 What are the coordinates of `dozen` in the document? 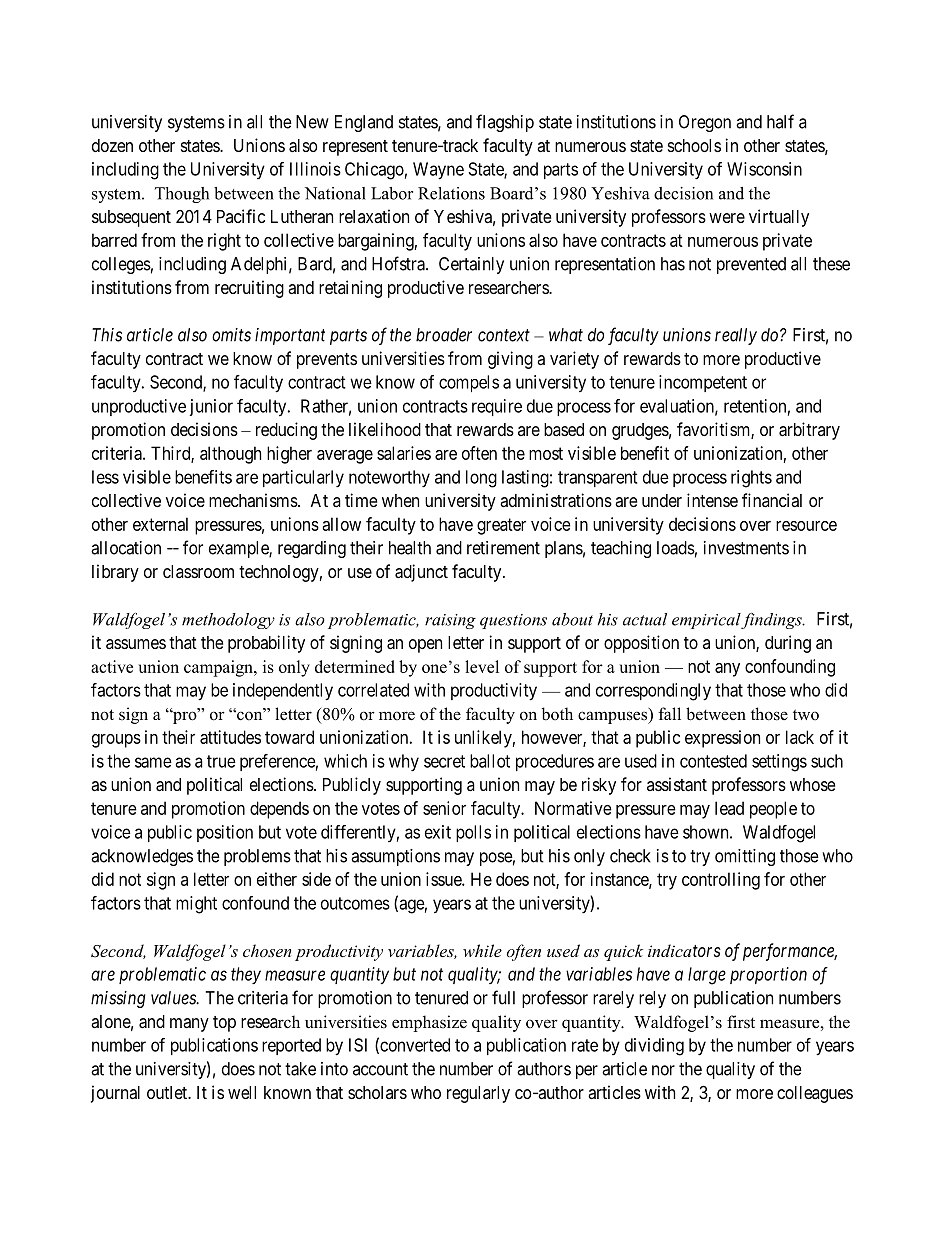 It's located at (112, 145).
